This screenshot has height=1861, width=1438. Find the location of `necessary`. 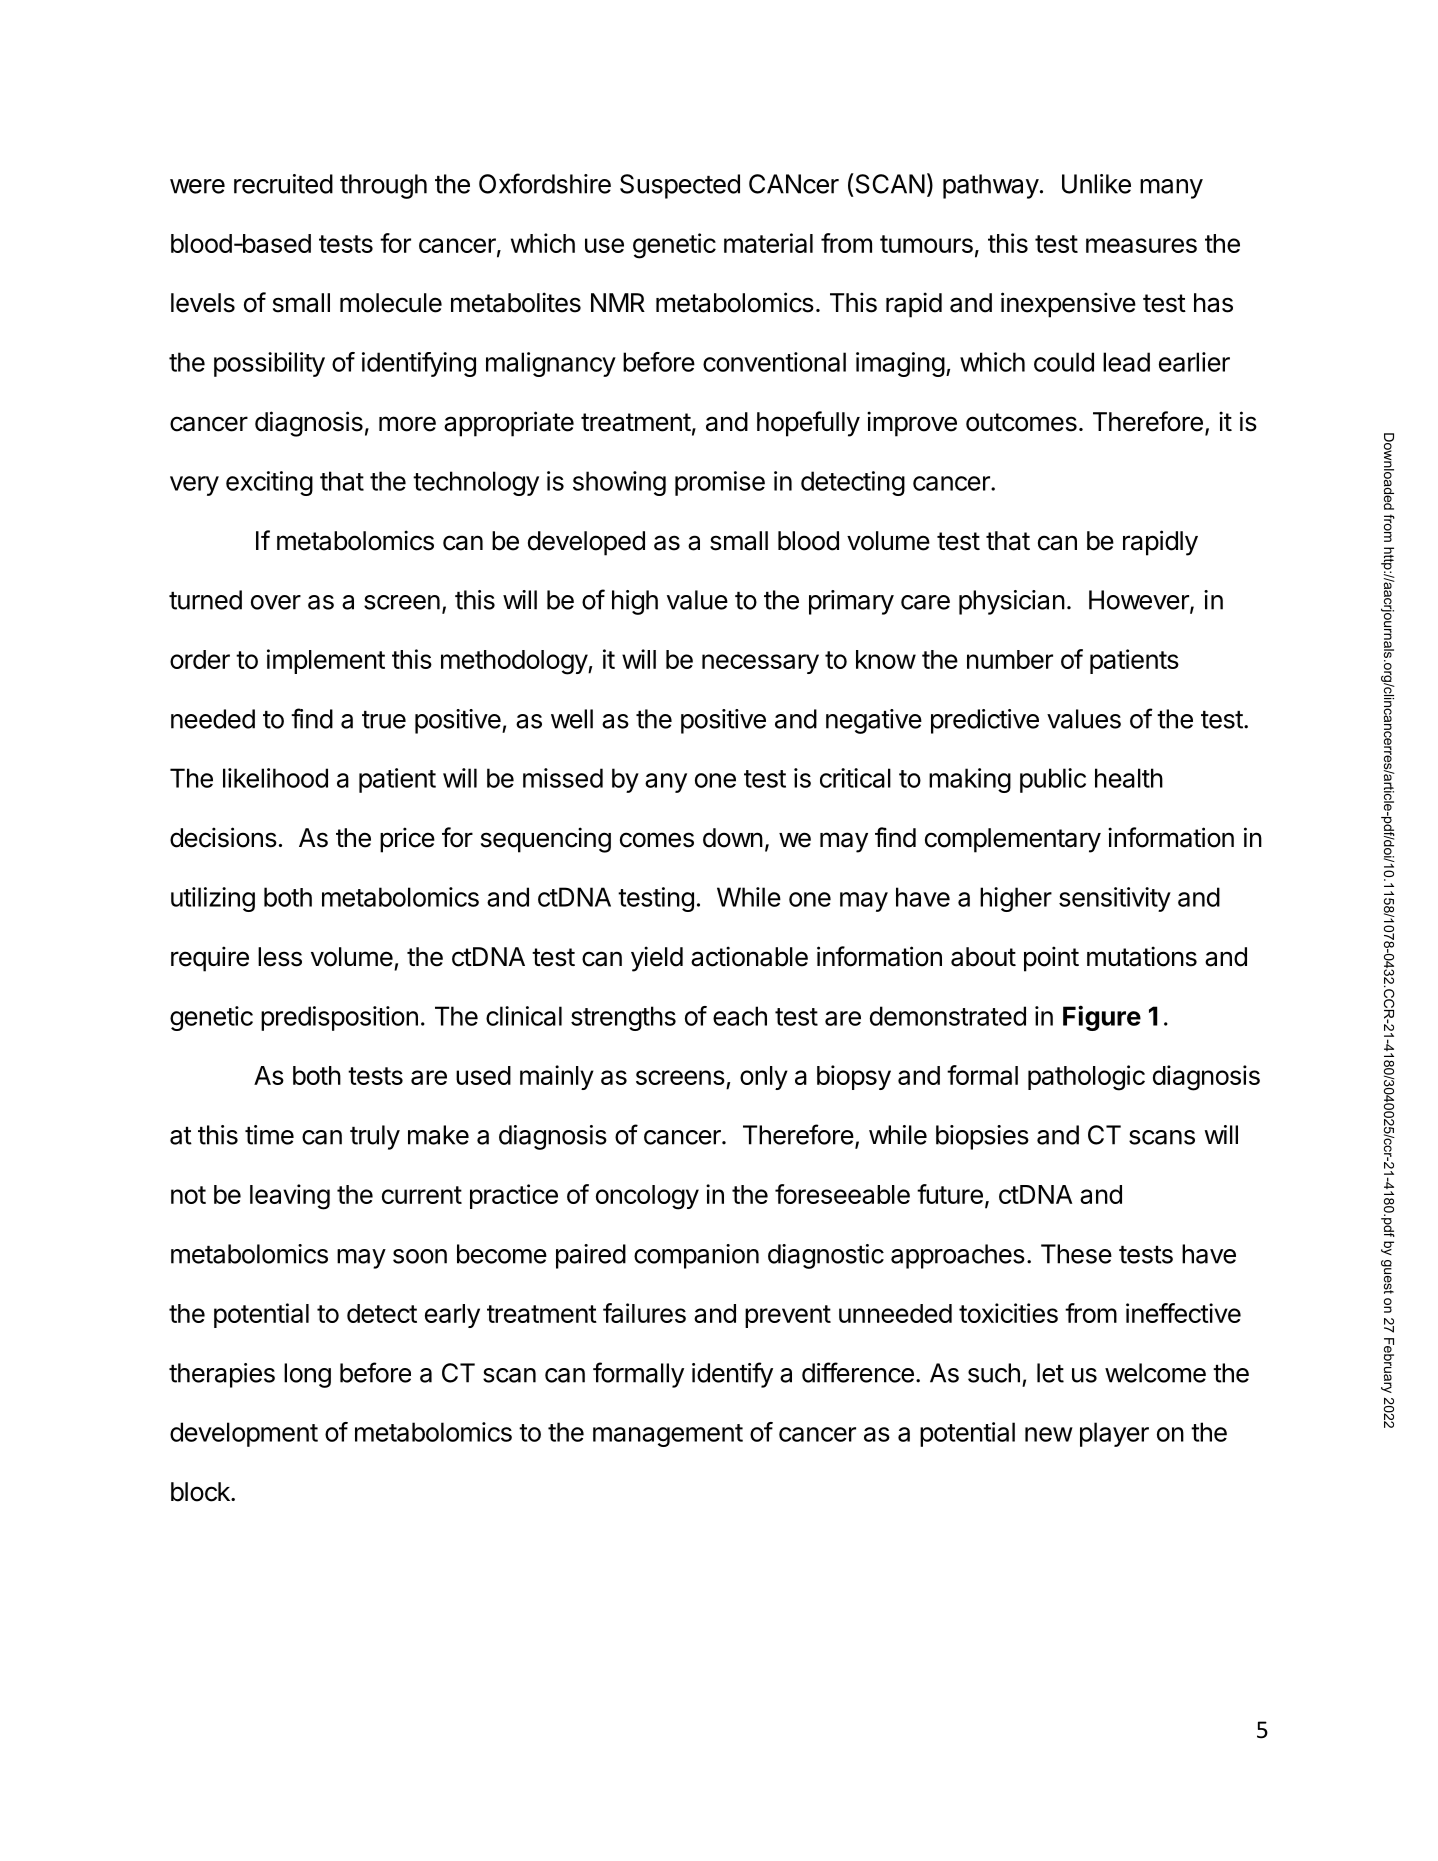

necessary is located at coordinates (760, 664).
